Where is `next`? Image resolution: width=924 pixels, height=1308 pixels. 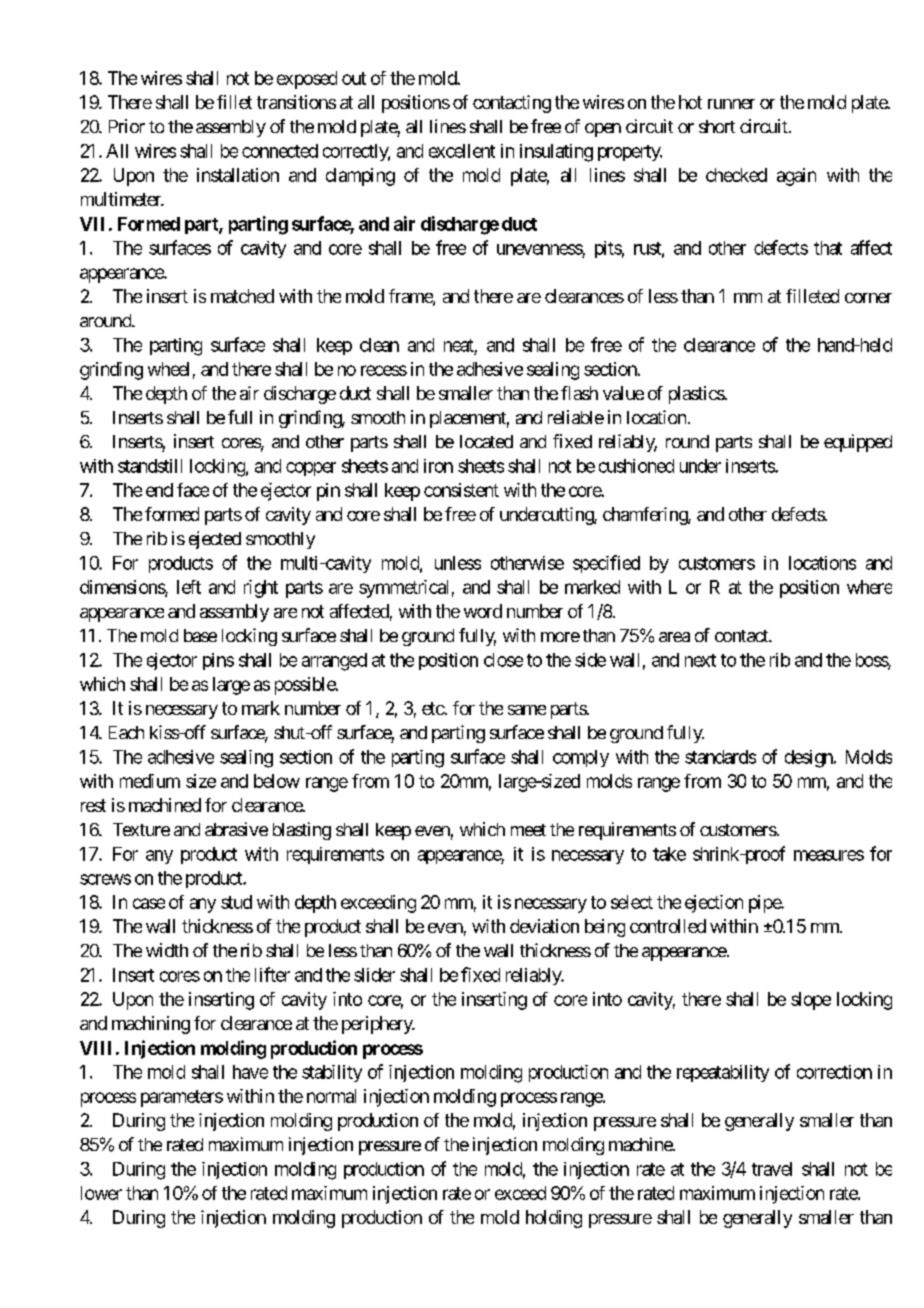 next is located at coordinates (700, 660).
